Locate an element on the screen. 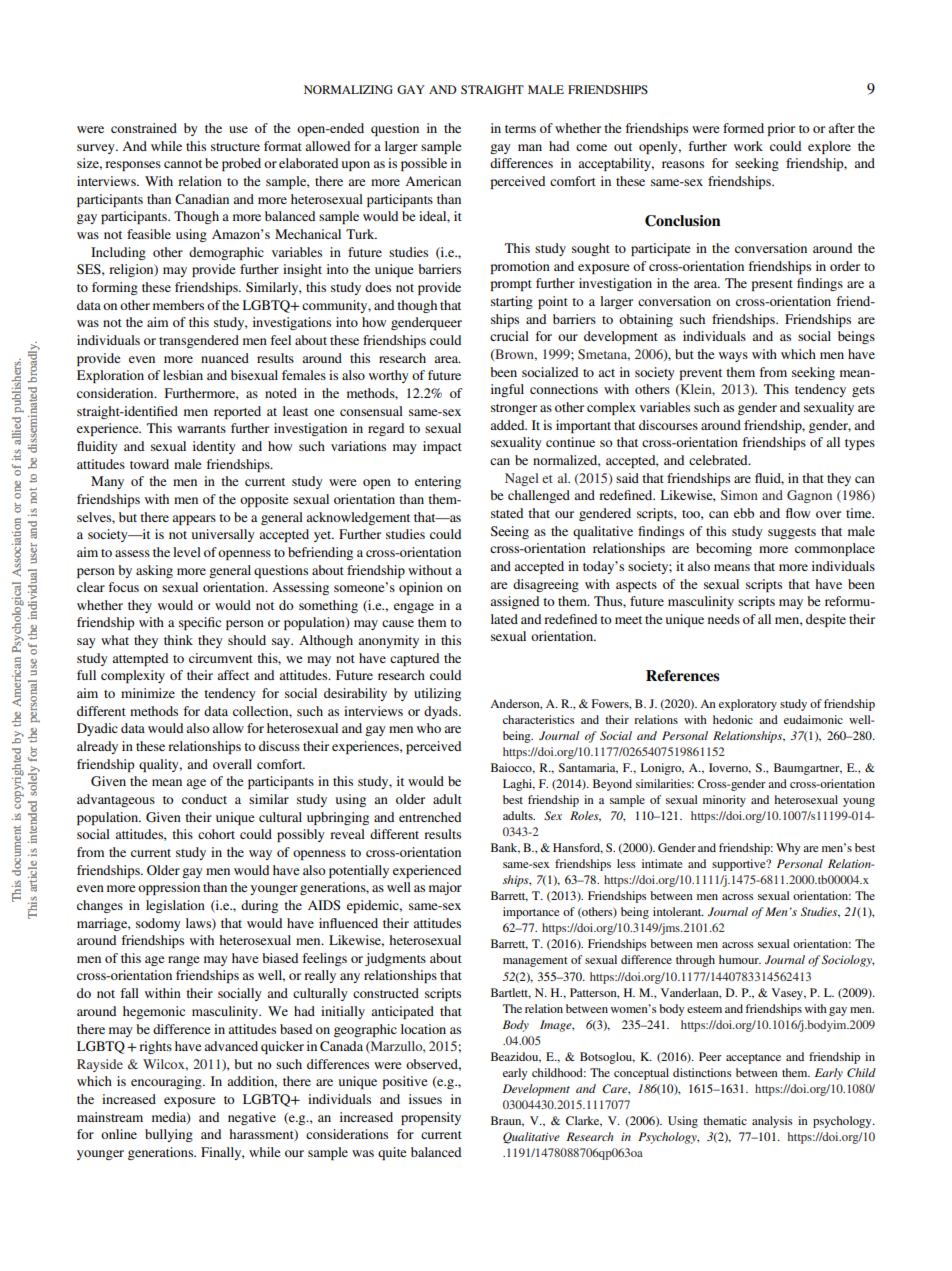  constrained is located at coordinates (144, 128).
